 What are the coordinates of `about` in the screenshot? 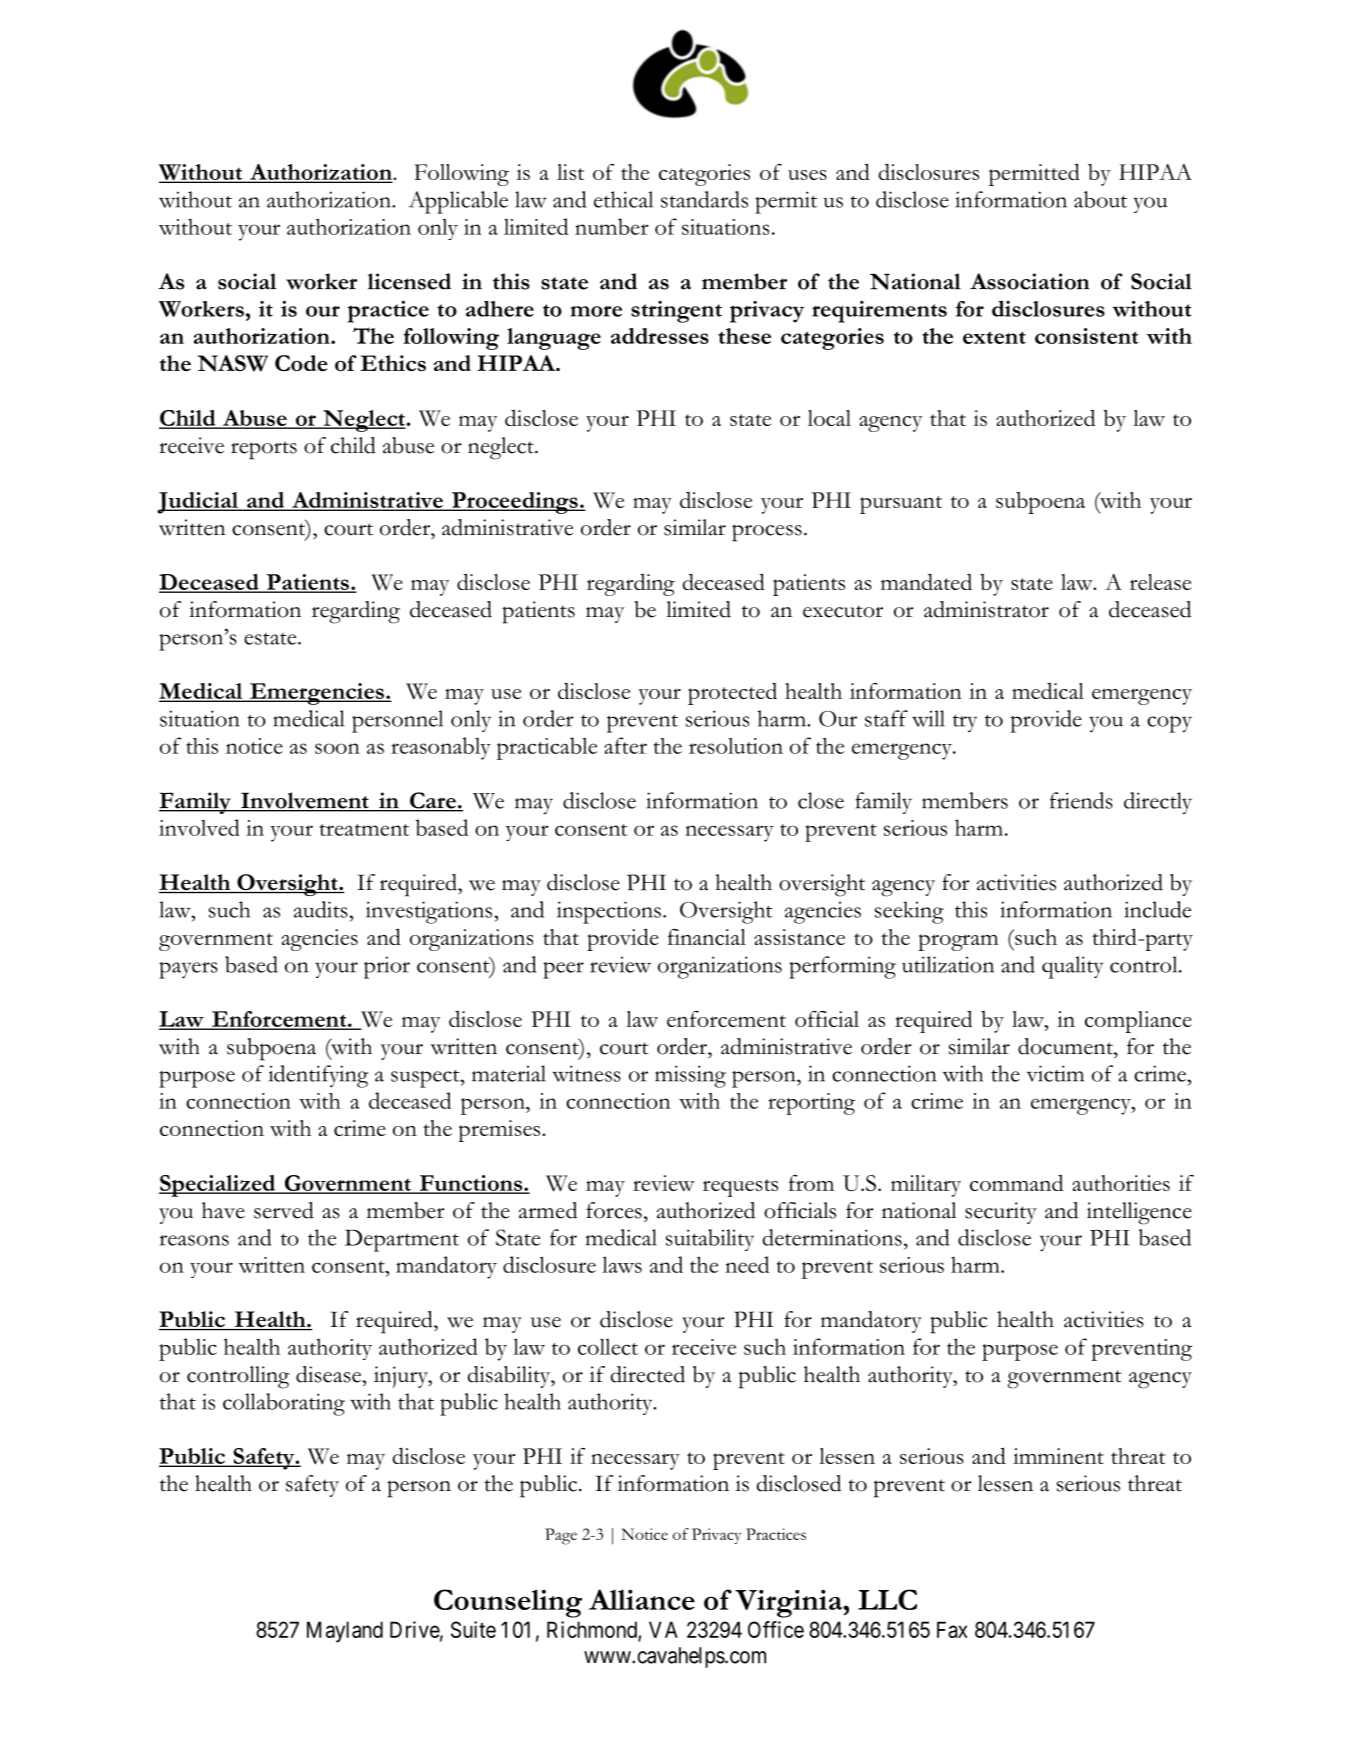 It's located at (1100, 199).
